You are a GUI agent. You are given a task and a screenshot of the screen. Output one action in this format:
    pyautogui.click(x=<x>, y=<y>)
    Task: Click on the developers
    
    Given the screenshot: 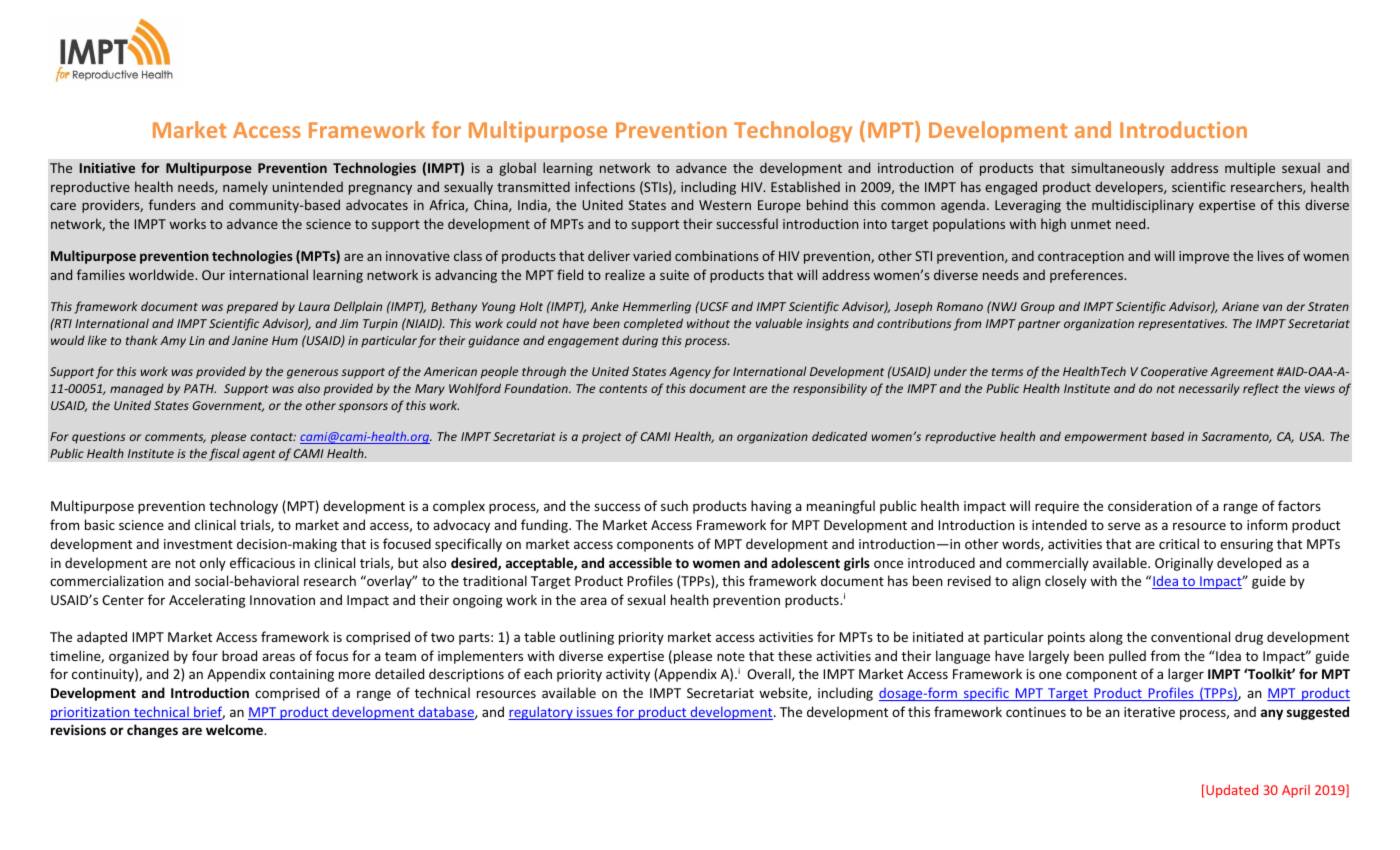 What is the action you would take?
    pyautogui.click(x=1130, y=188)
